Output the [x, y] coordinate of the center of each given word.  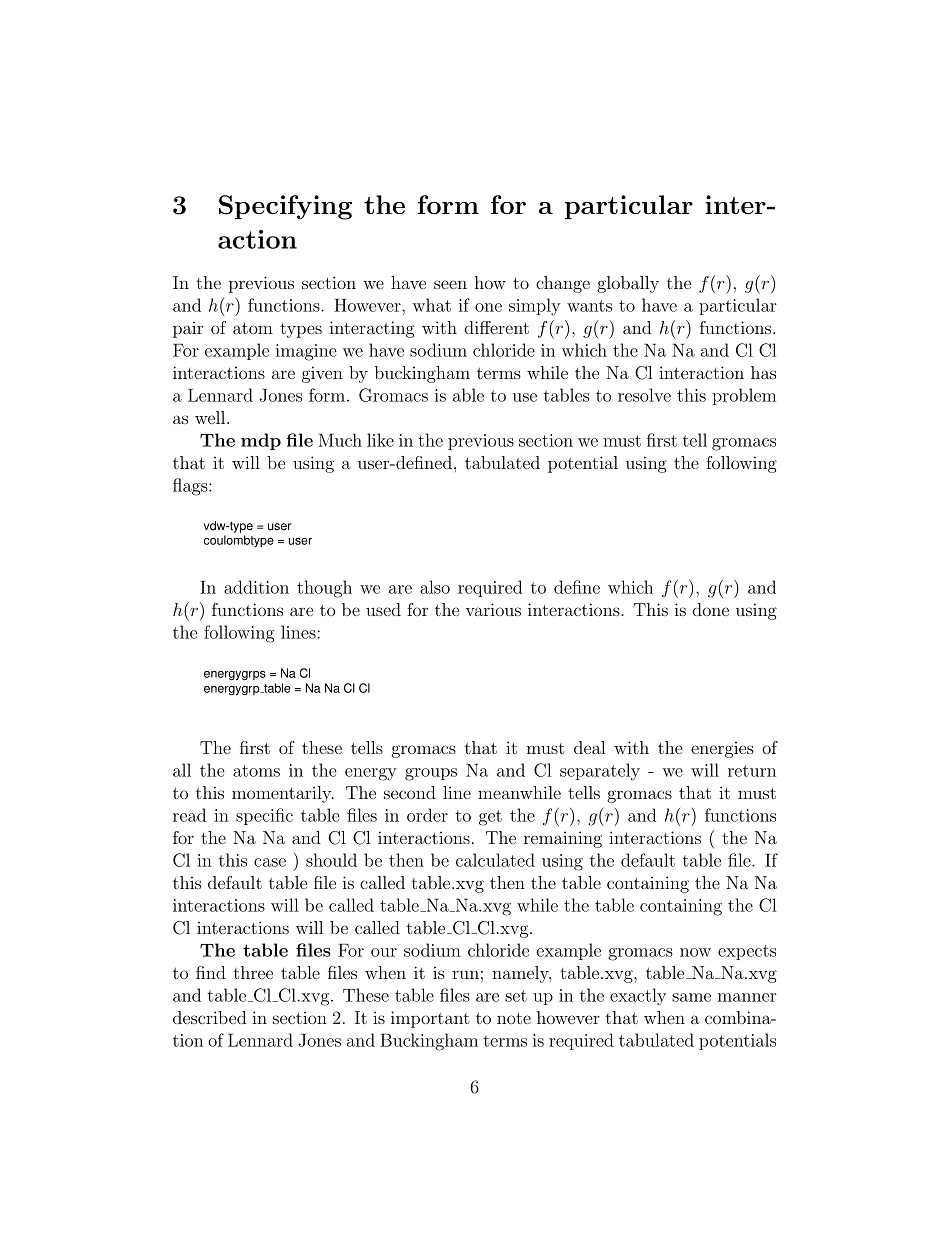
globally [628, 284]
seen [450, 284]
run [465, 975]
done [711, 609]
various [493, 609]
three [253, 972]
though [324, 589]
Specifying [285, 207]
